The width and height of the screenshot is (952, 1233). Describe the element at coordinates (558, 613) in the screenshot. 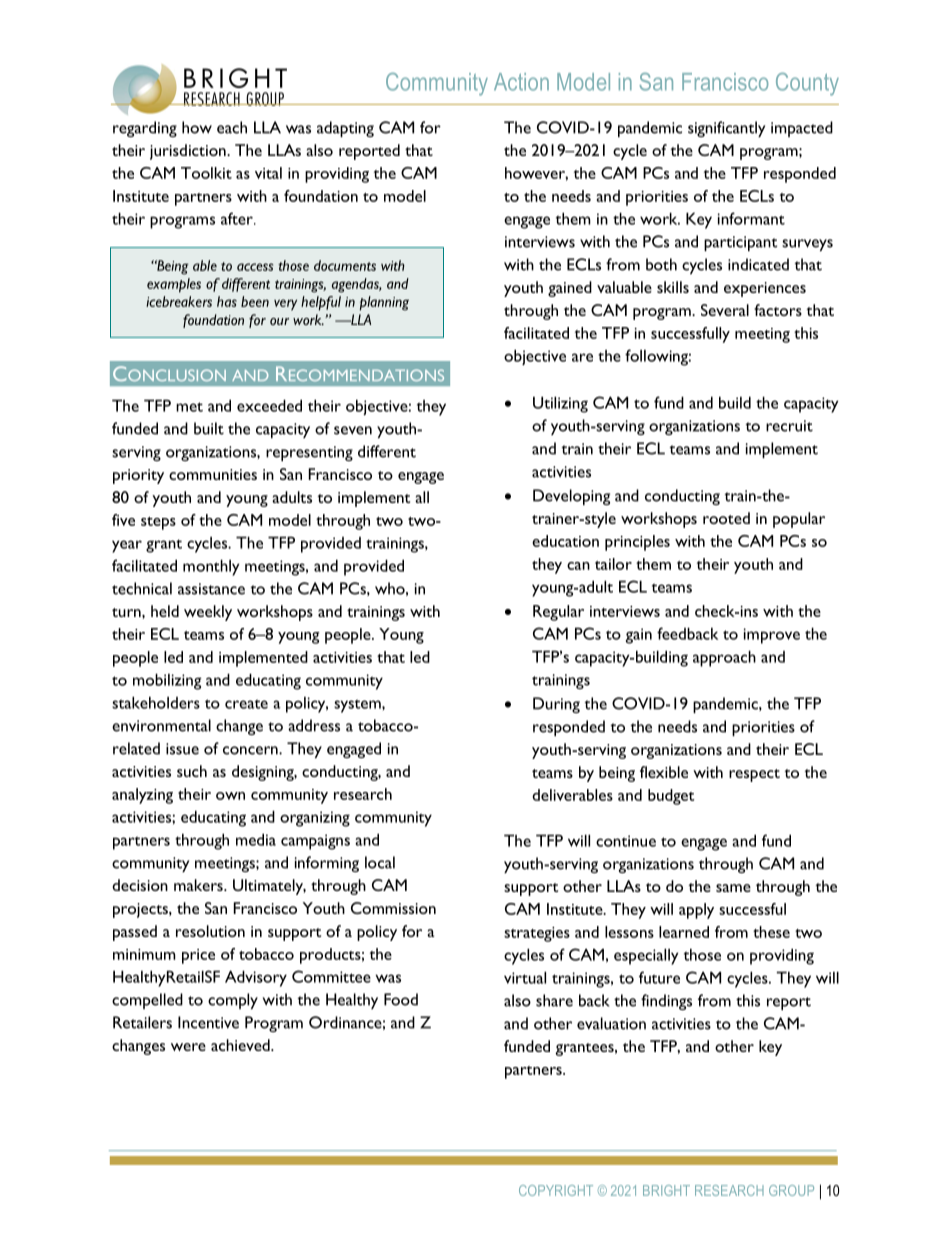

I see `Regular` at that location.
